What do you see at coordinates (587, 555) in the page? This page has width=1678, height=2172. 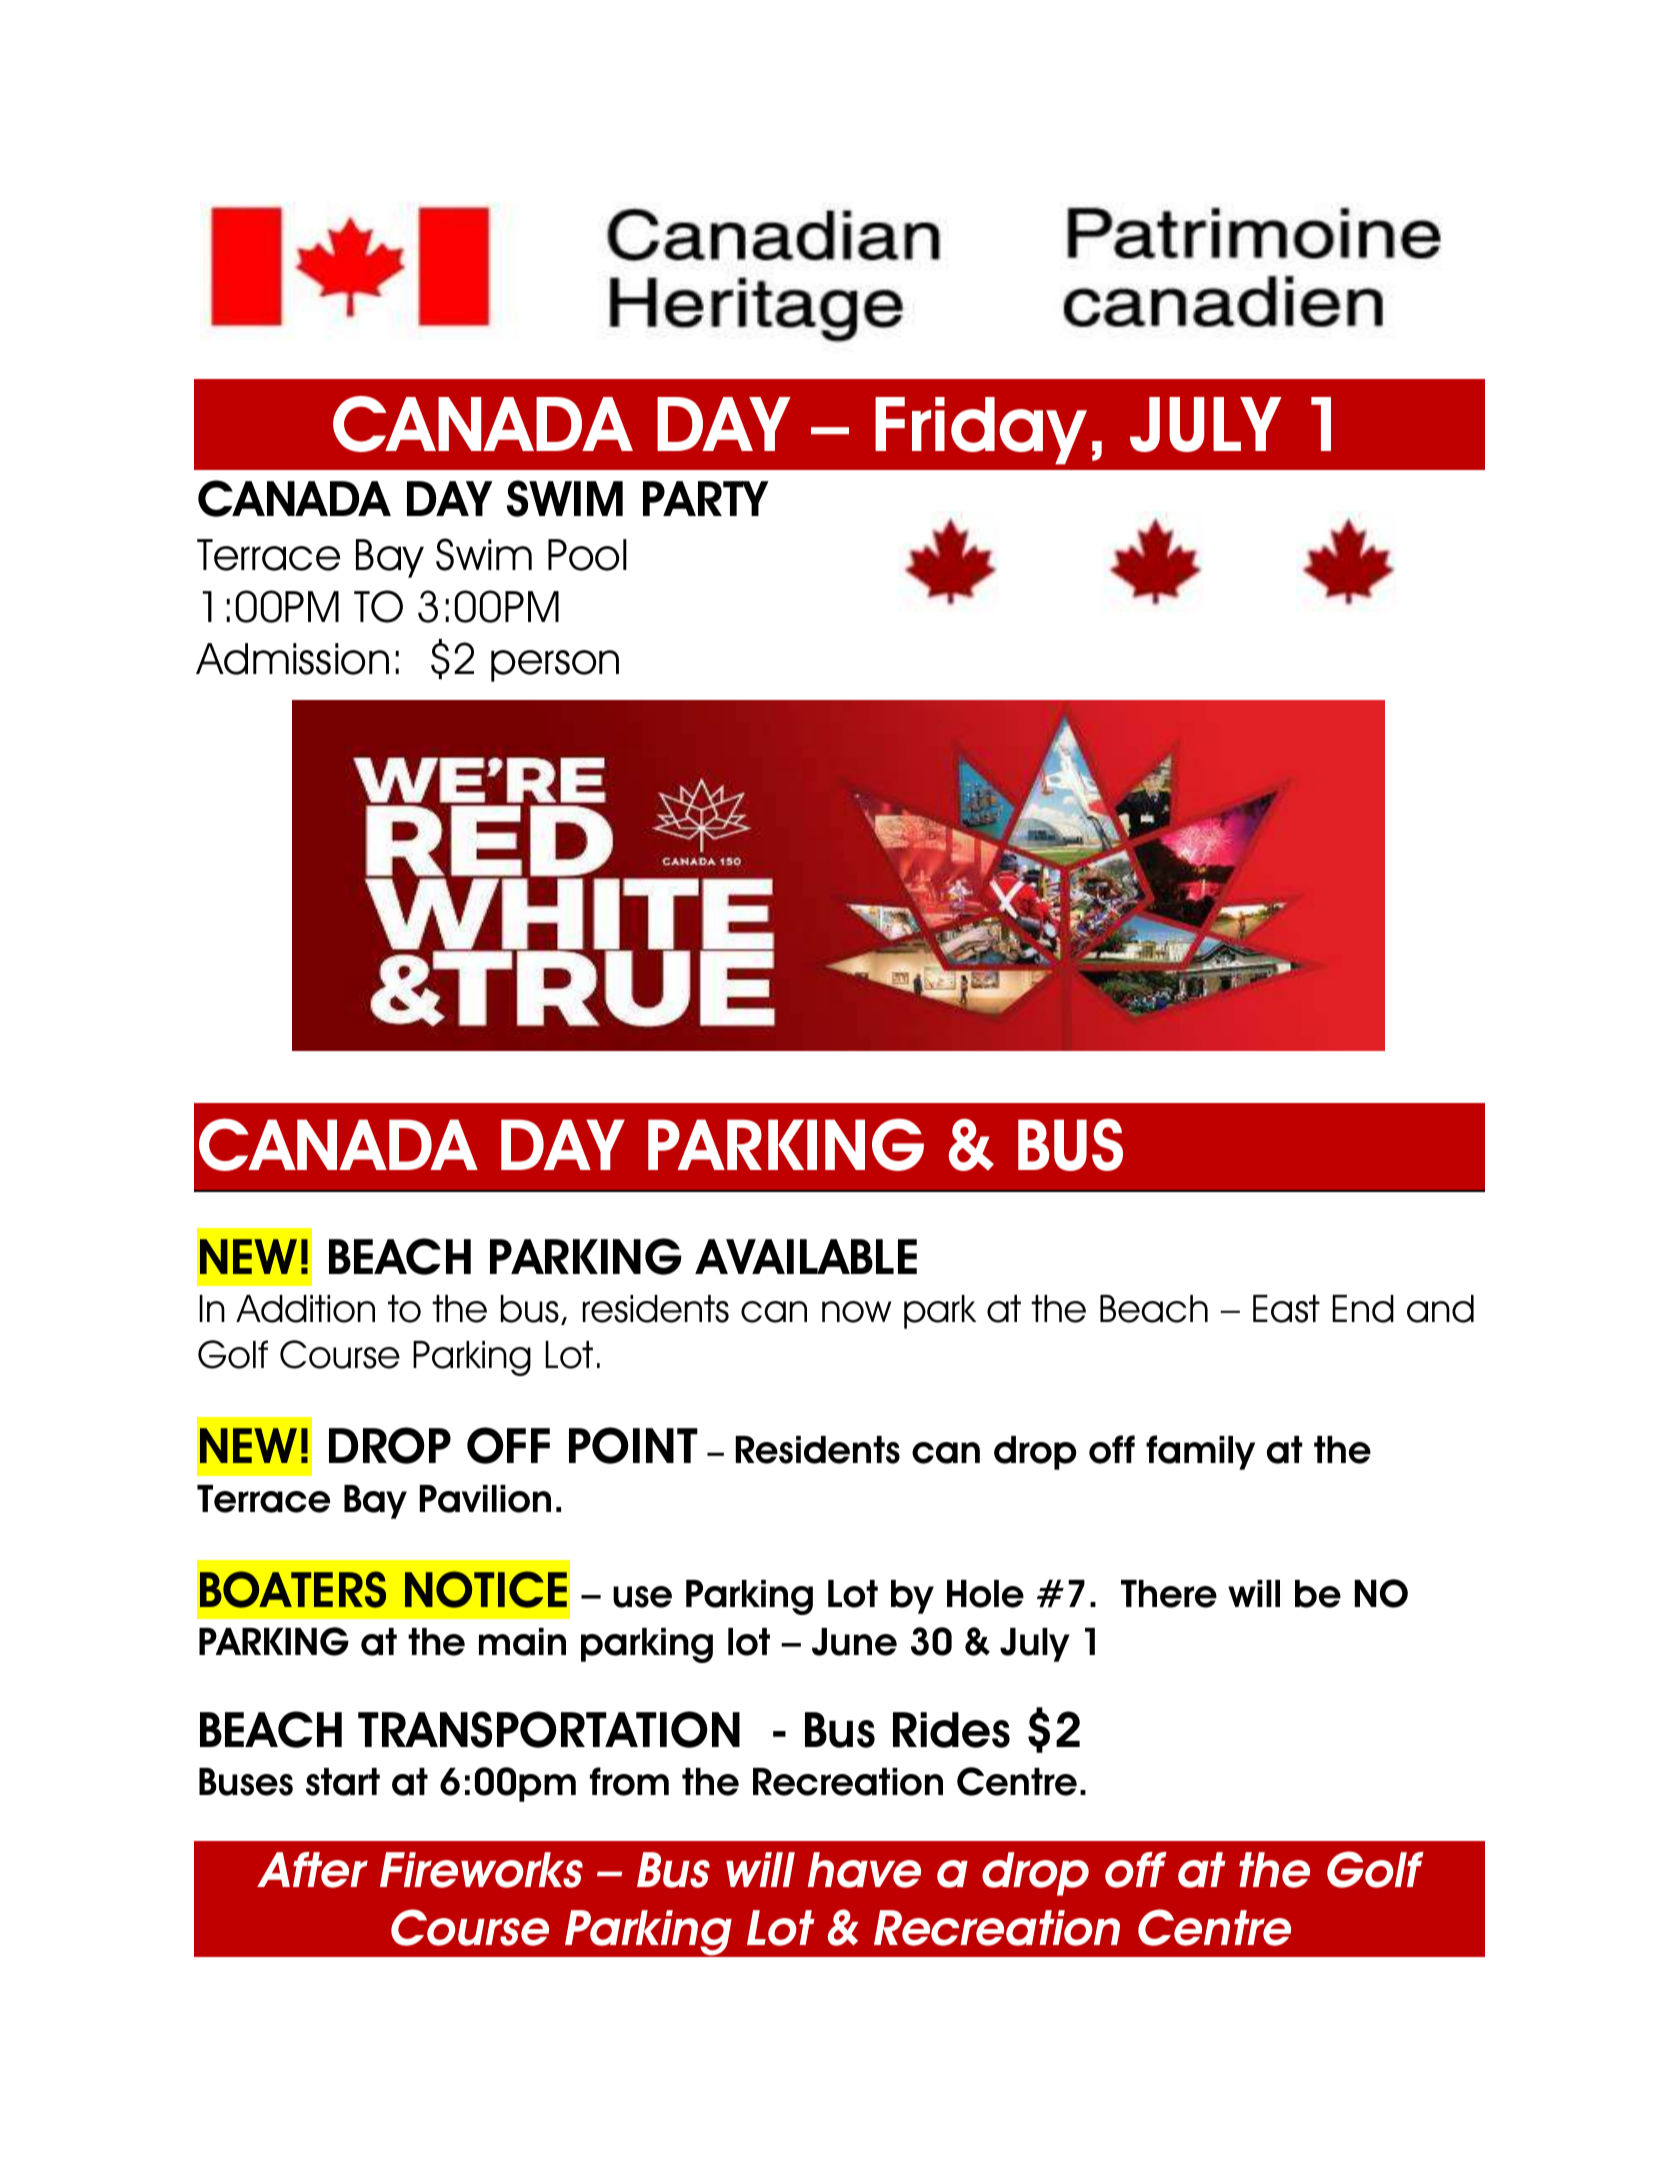 I see `Pool` at bounding box center [587, 555].
